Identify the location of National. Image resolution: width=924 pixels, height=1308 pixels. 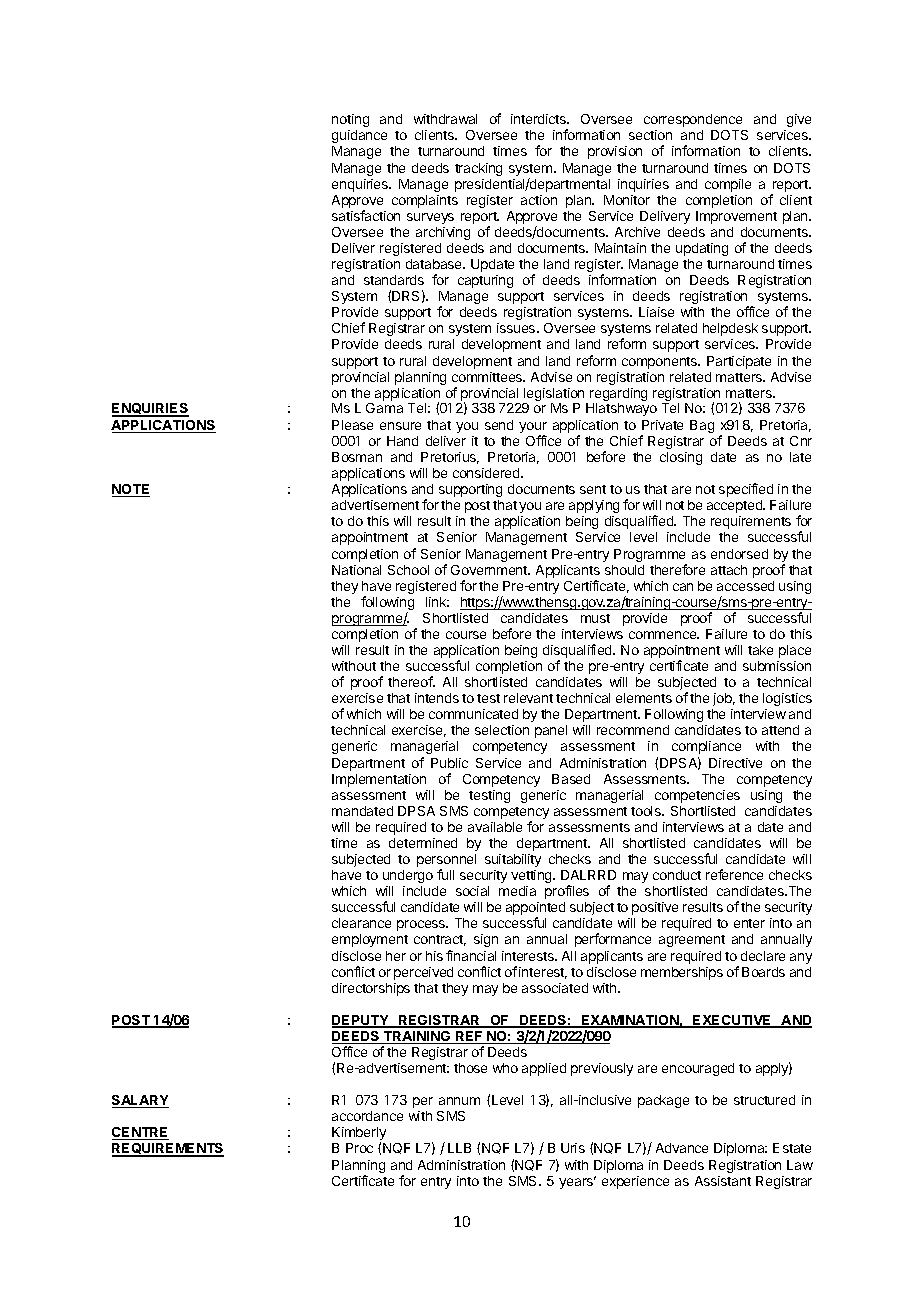
(356, 570).
